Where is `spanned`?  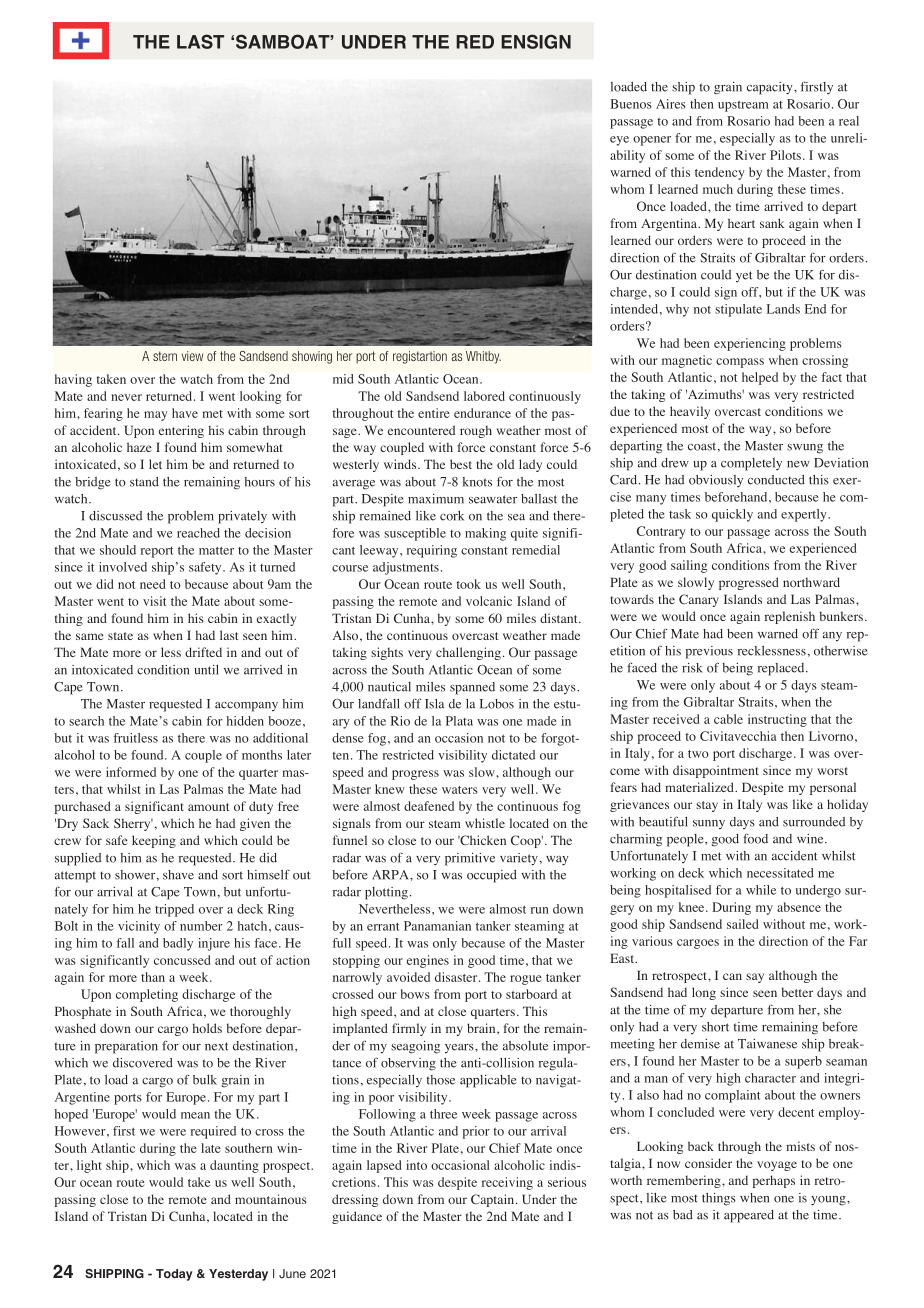
spanned is located at coordinates (472, 688).
